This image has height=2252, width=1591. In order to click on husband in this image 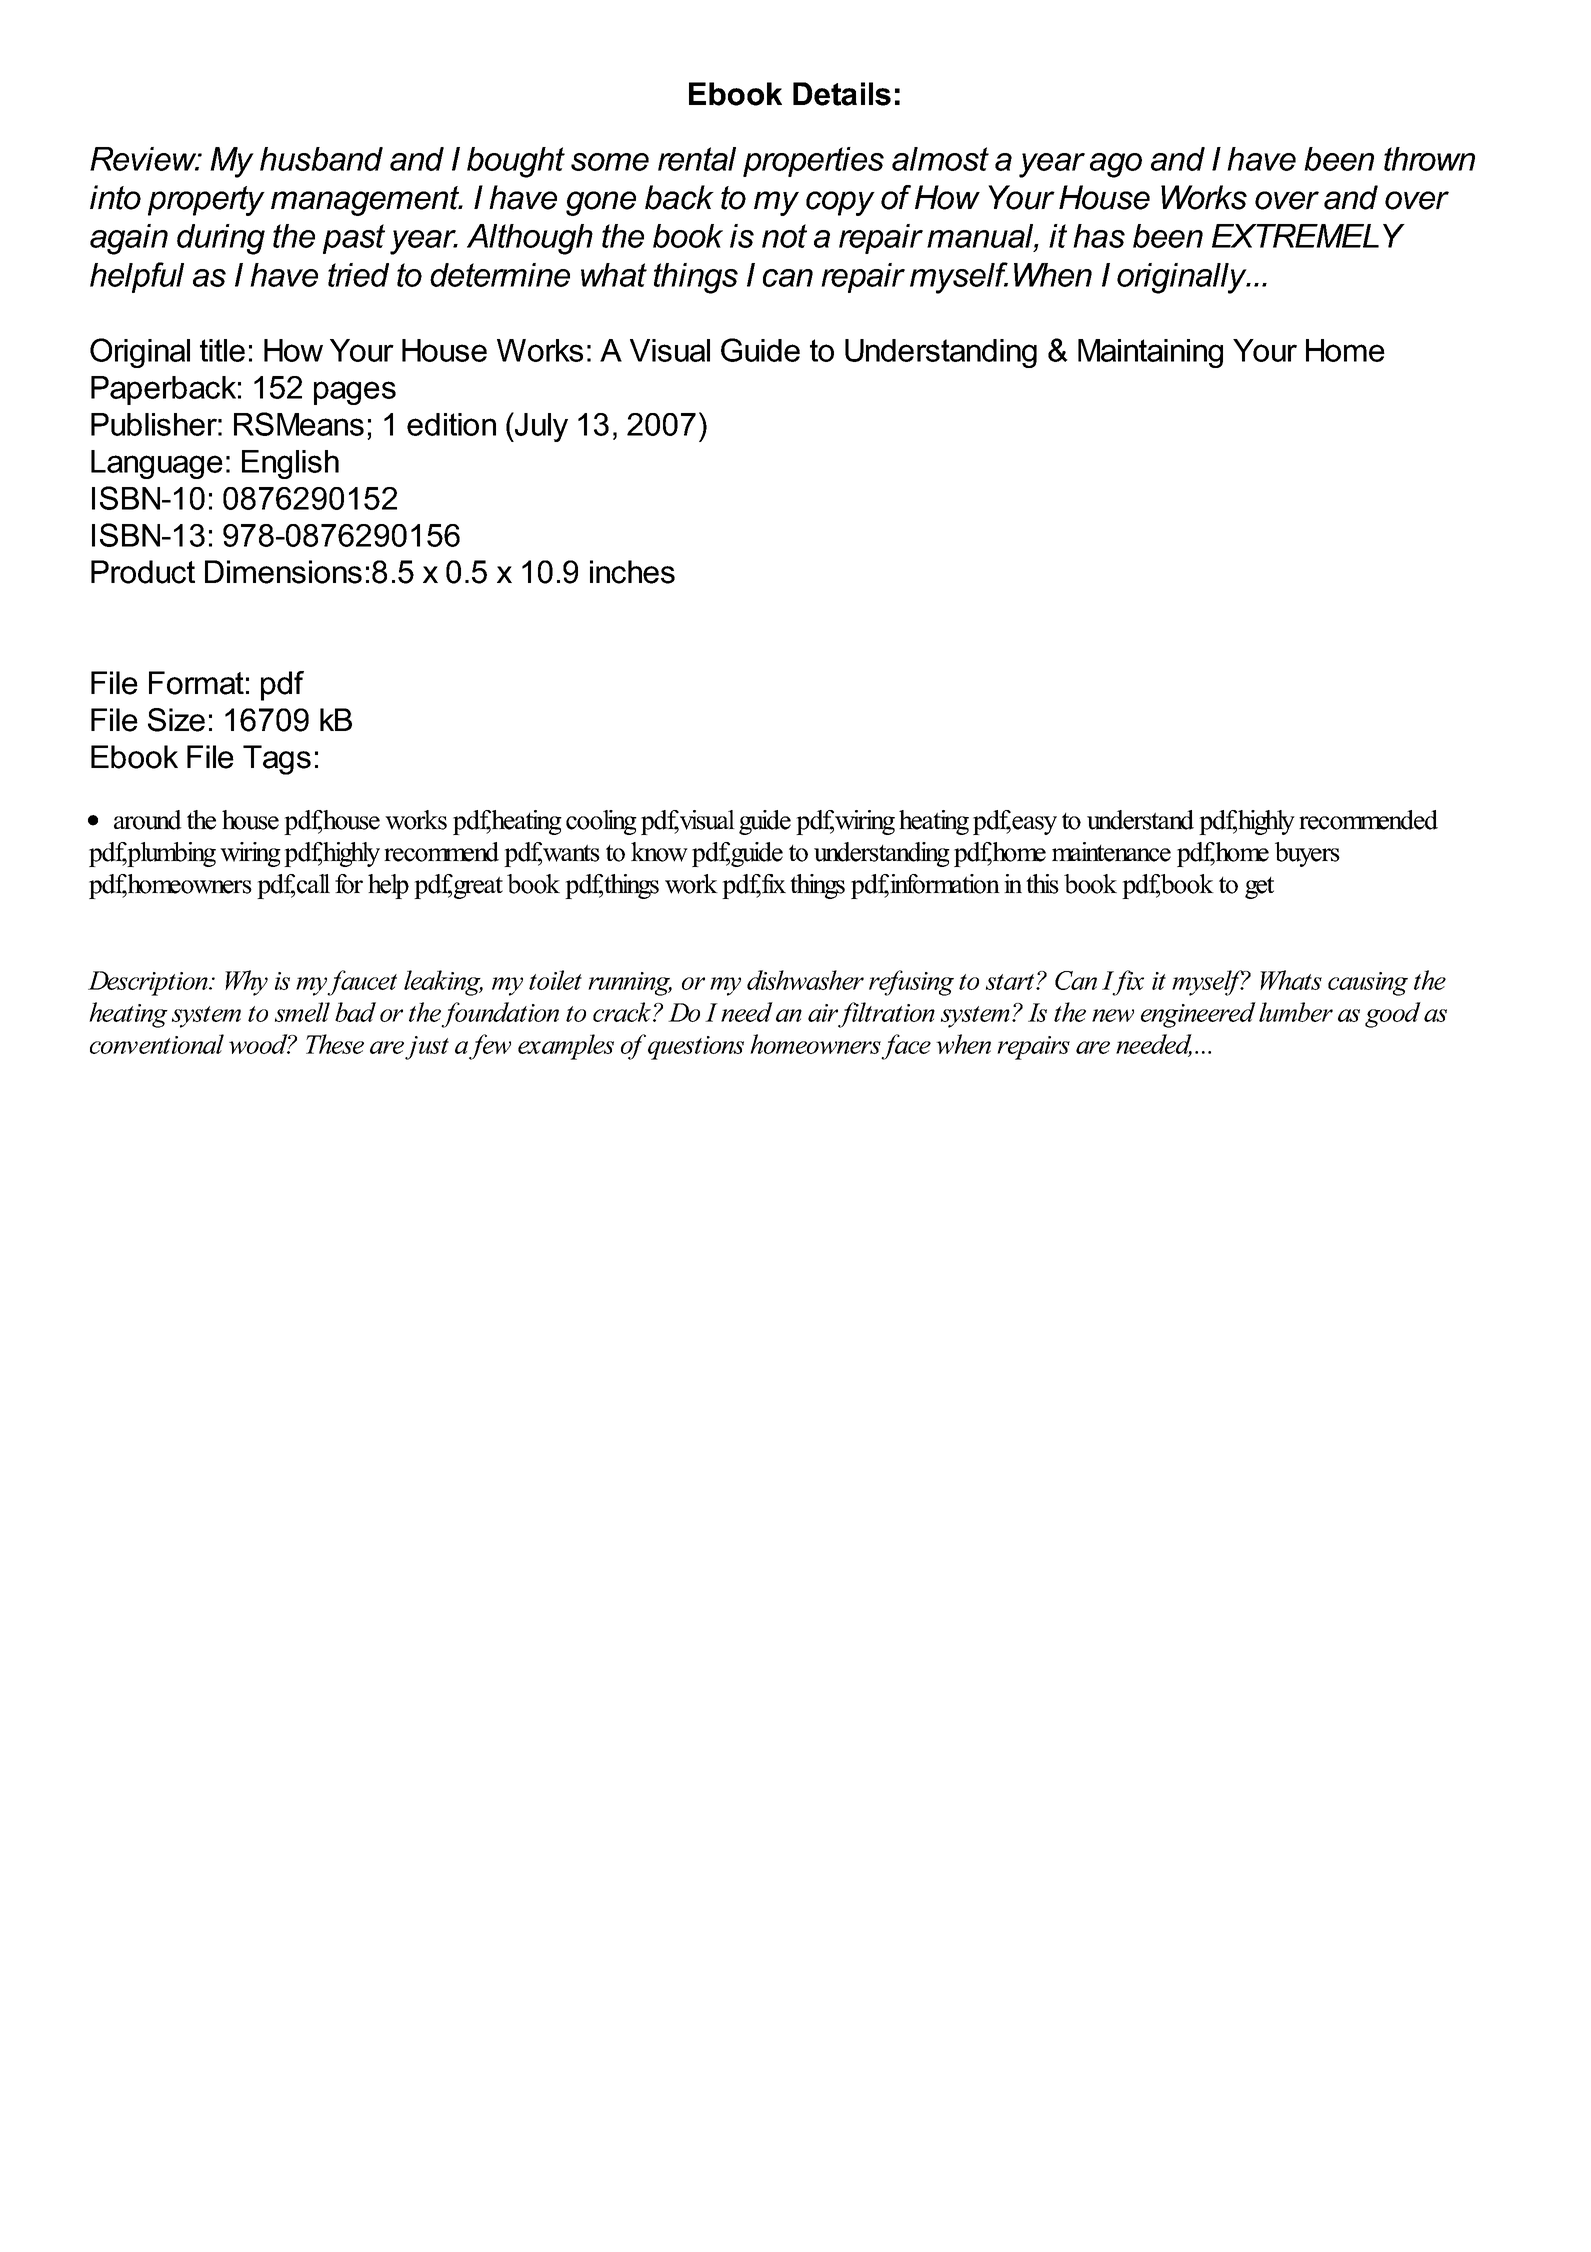, I will do `click(321, 159)`.
